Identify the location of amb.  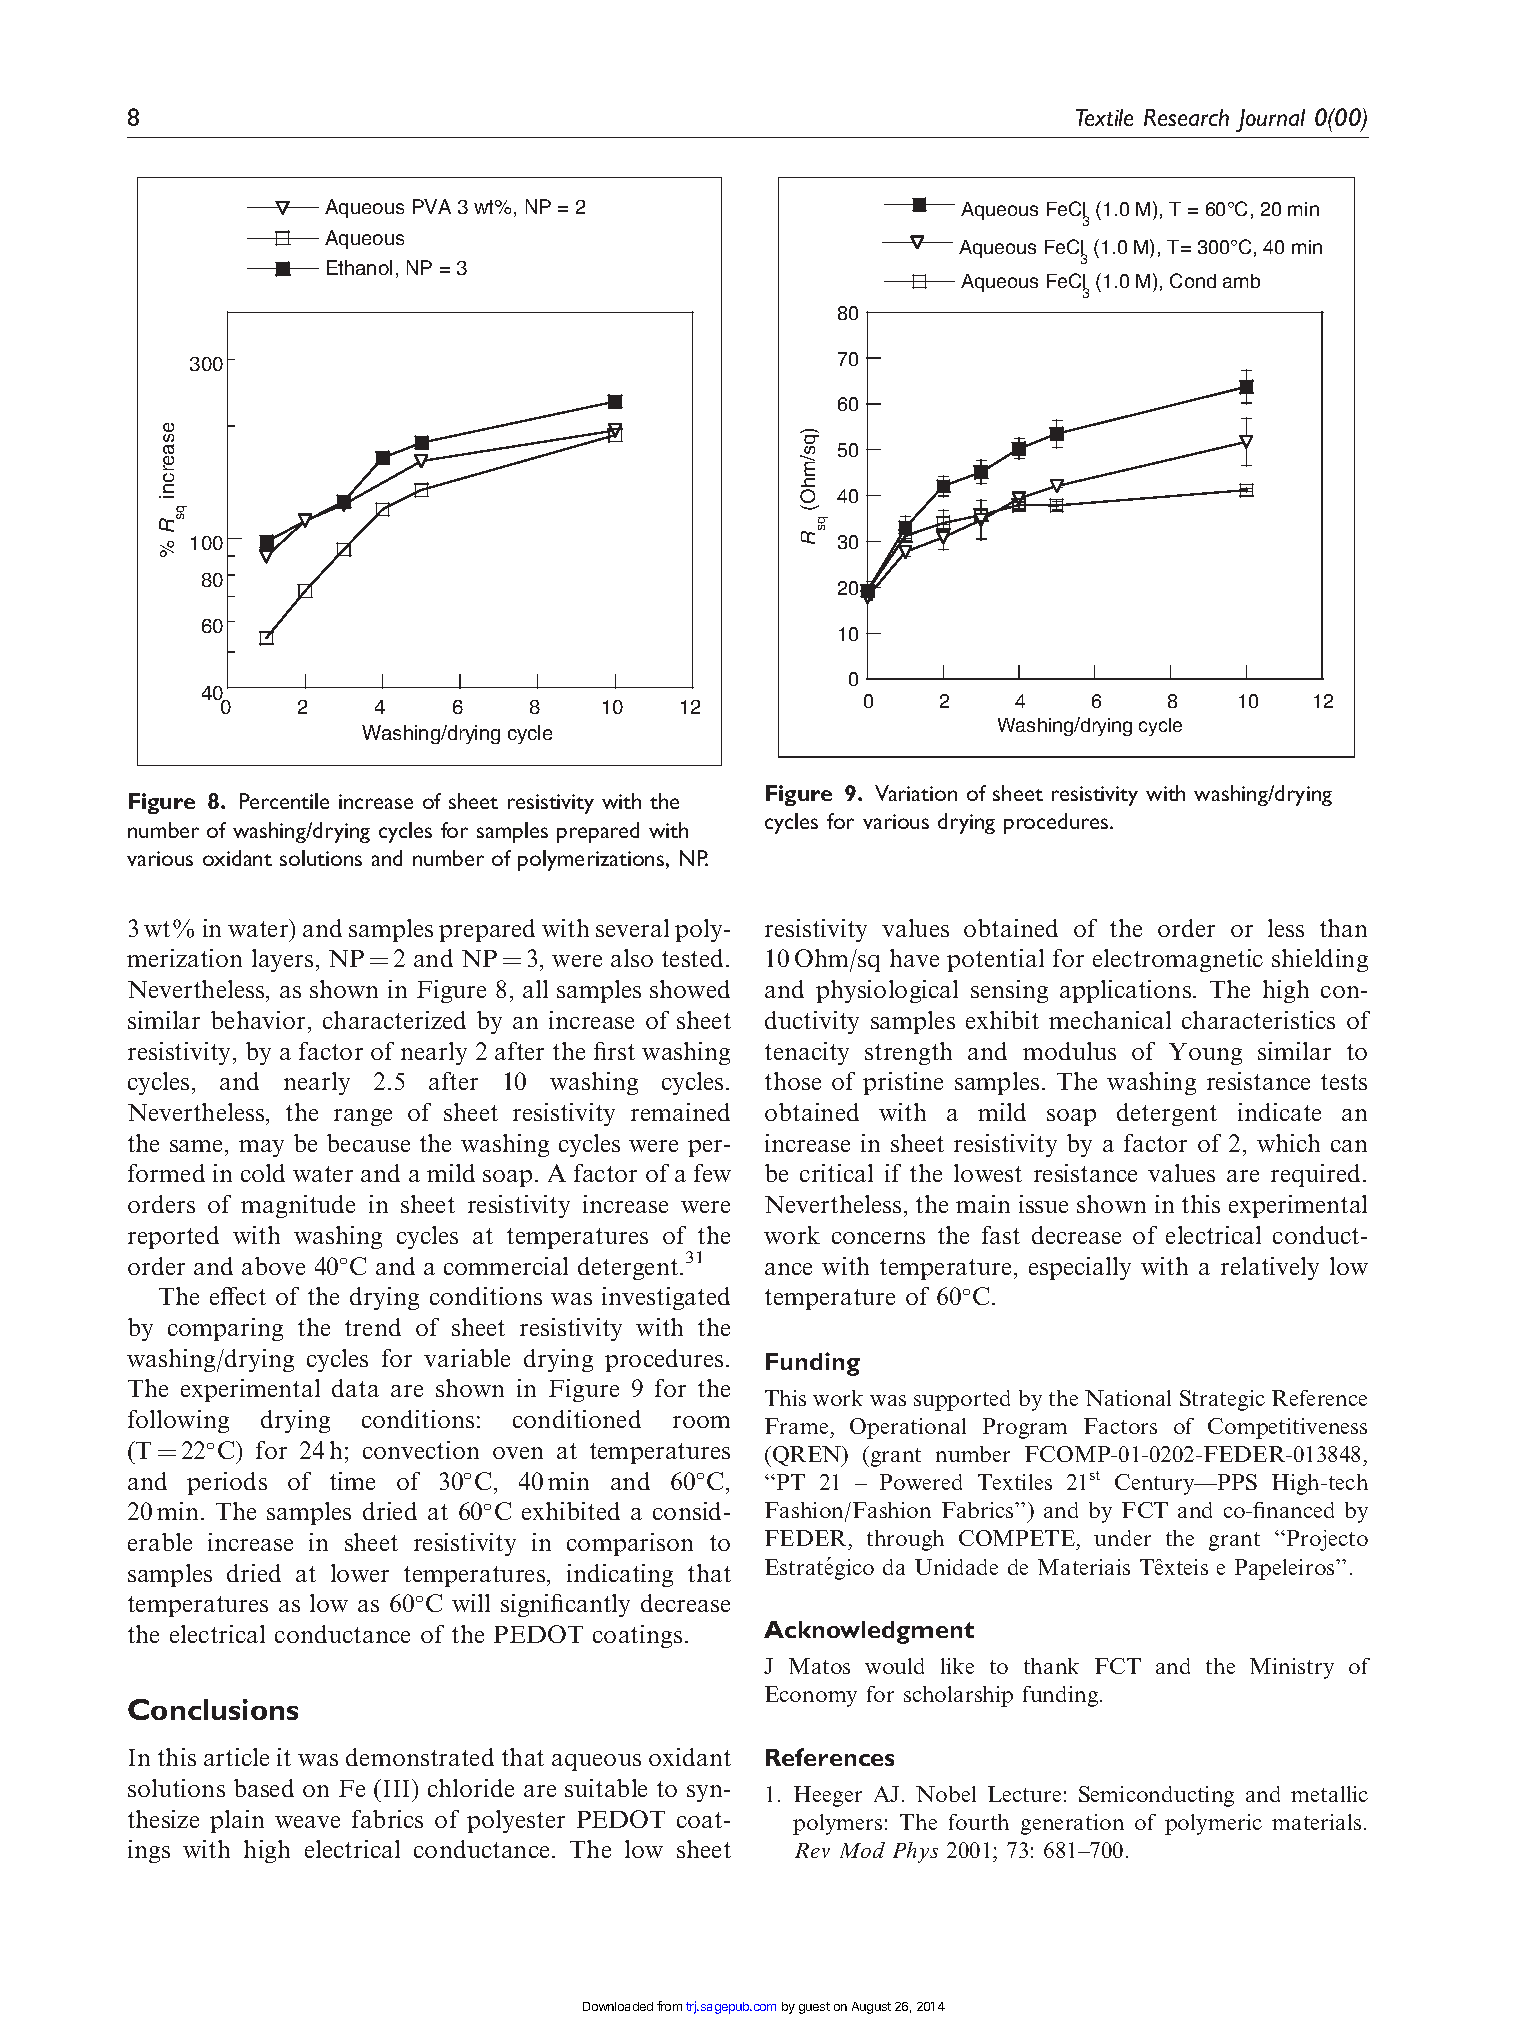
(1241, 281).
